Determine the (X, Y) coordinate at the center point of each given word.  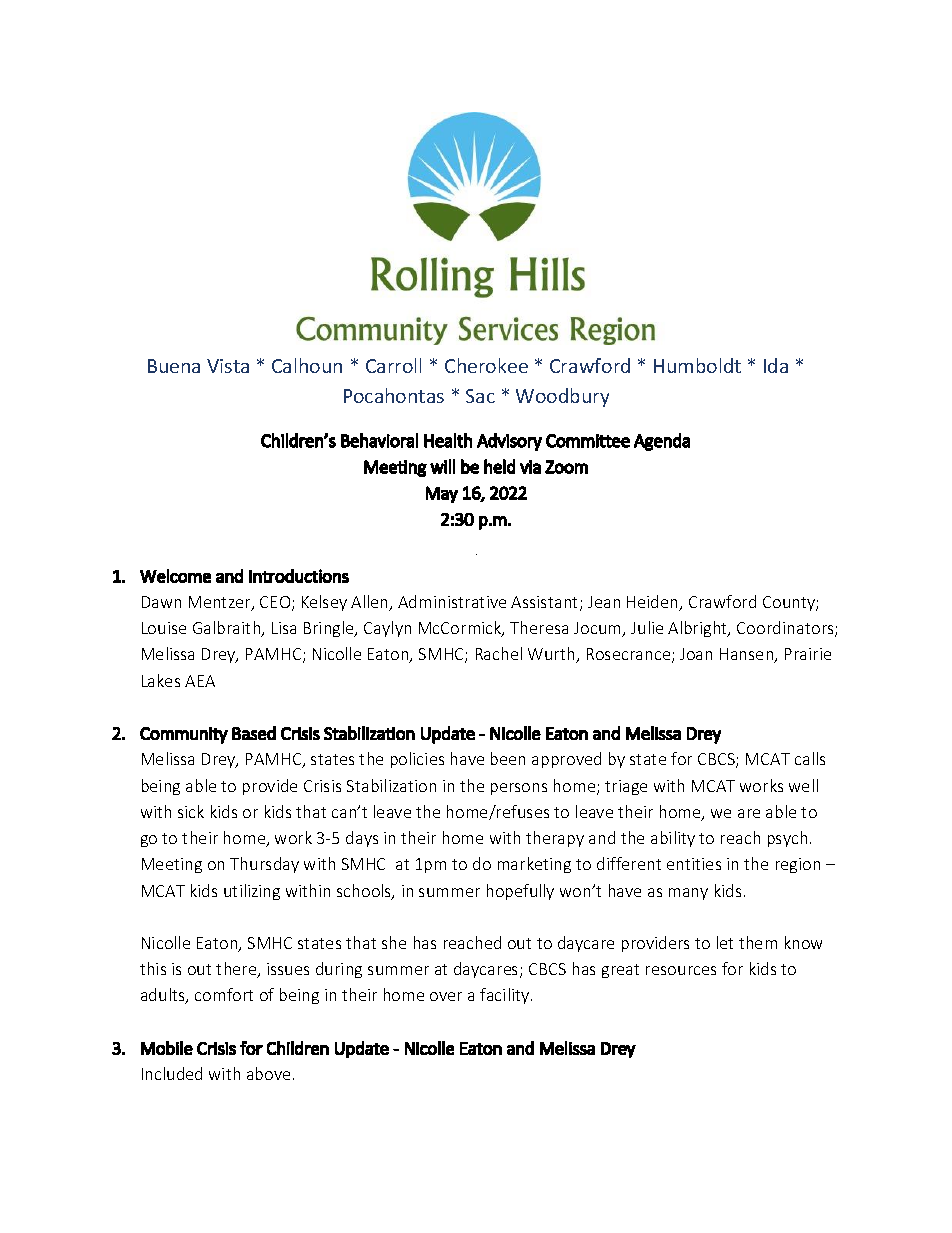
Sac (480, 396)
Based (254, 733)
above (268, 1073)
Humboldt (697, 365)
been (508, 758)
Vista (228, 366)
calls (810, 758)
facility (504, 996)
